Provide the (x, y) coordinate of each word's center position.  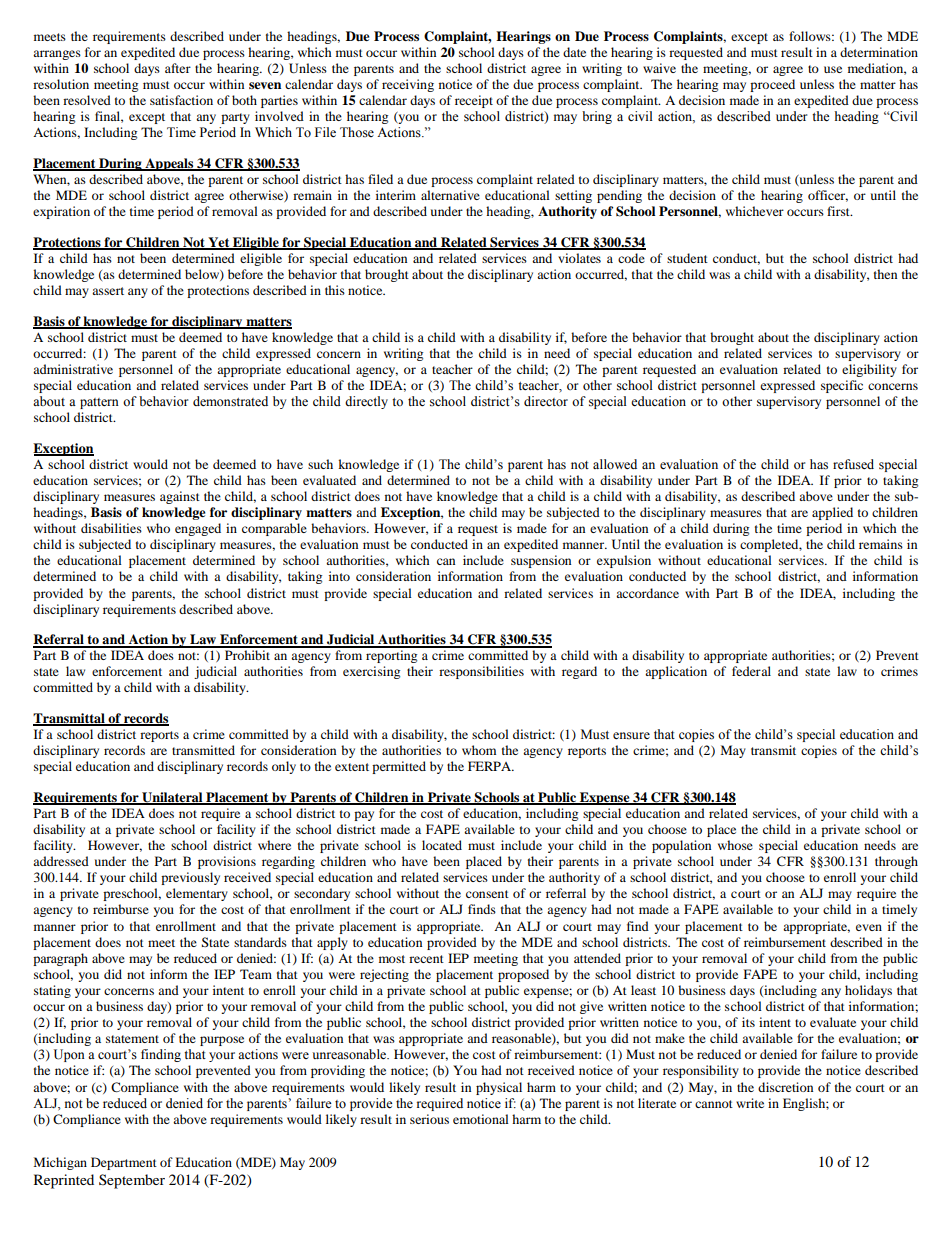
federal (751, 671)
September (132, 1181)
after (178, 68)
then (885, 274)
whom (479, 750)
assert (108, 291)
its (748, 1022)
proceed (772, 85)
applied (832, 513)
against (180, 497)
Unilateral (172, 798)
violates (579, 258)
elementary (197, 894)
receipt (474, 101)
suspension (541, 561)
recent (426, 959)
